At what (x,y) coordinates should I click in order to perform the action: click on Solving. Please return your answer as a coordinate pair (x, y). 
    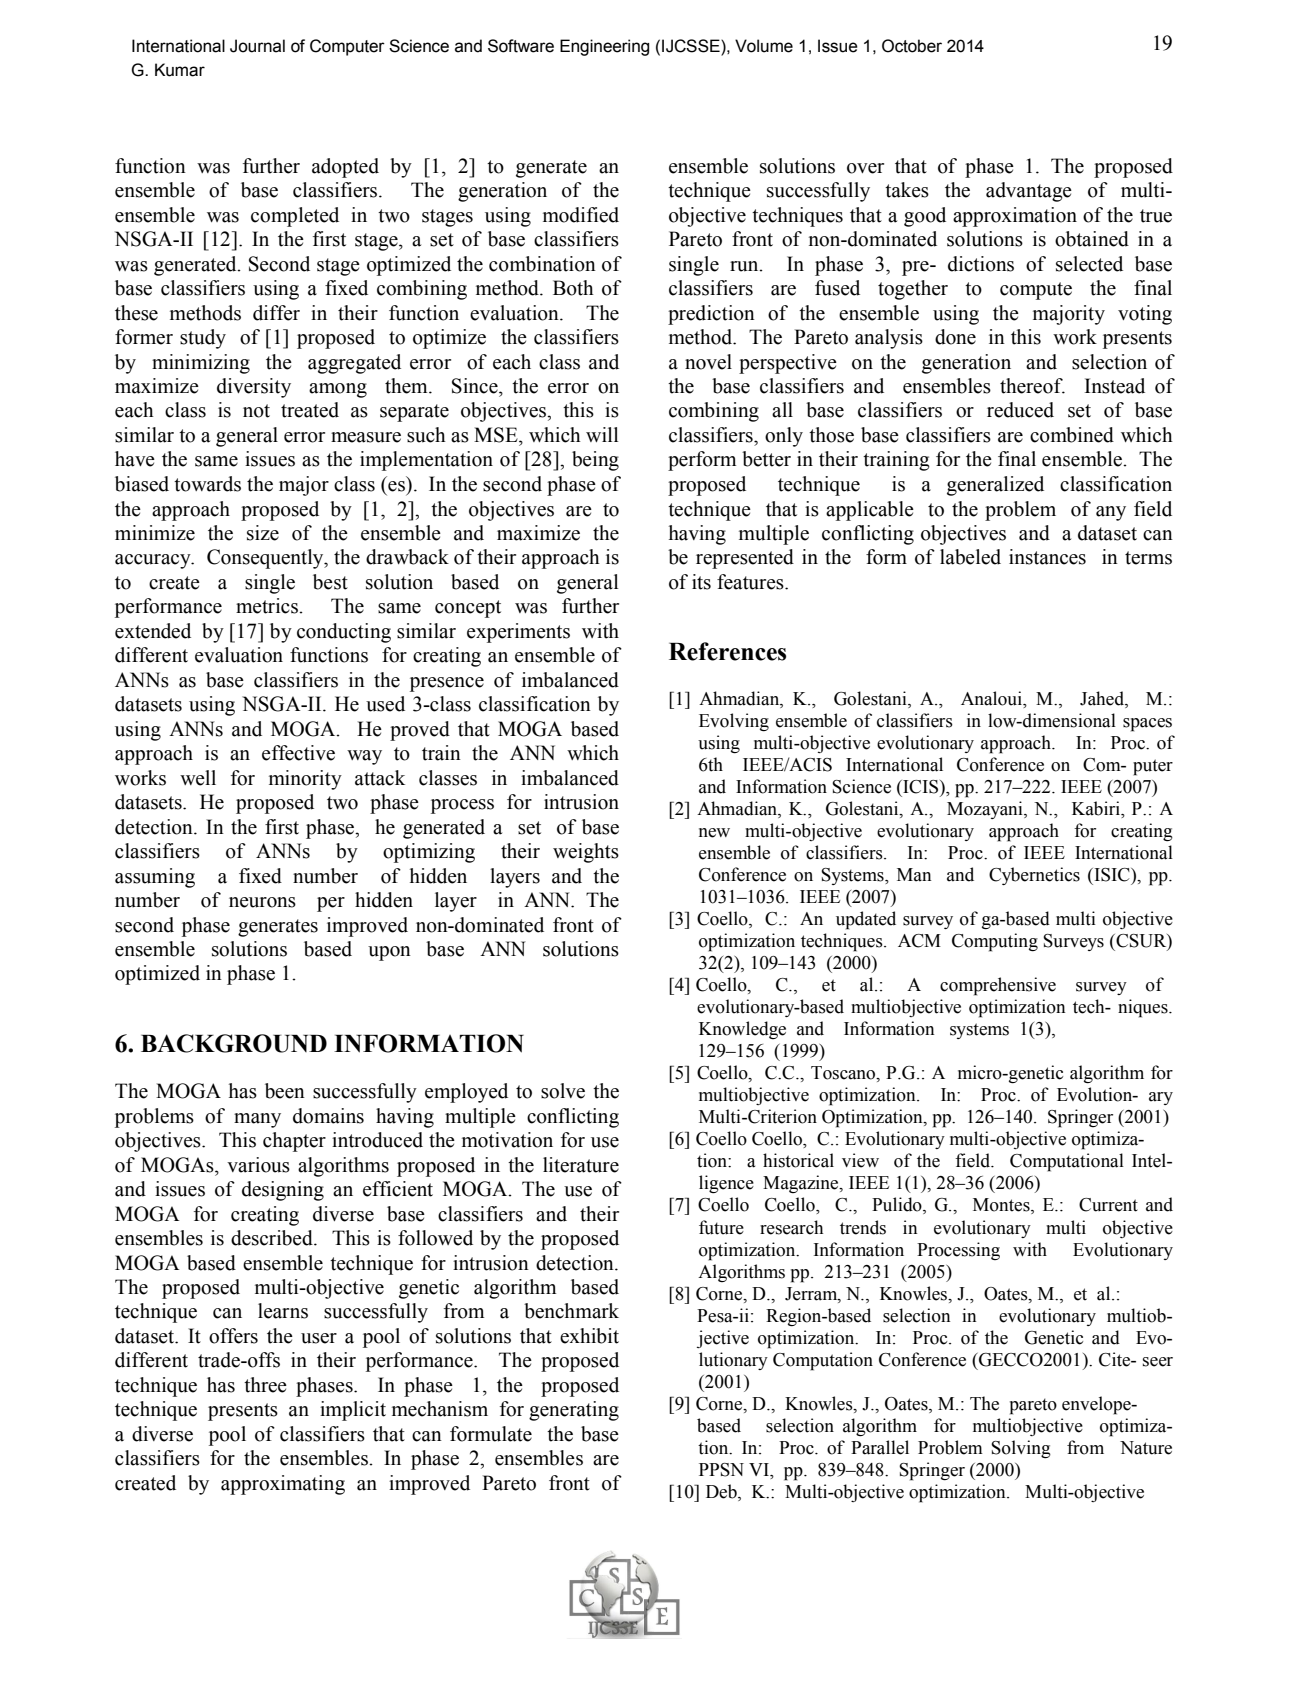
    Looking at the image, I should click on (1021, 1449).
